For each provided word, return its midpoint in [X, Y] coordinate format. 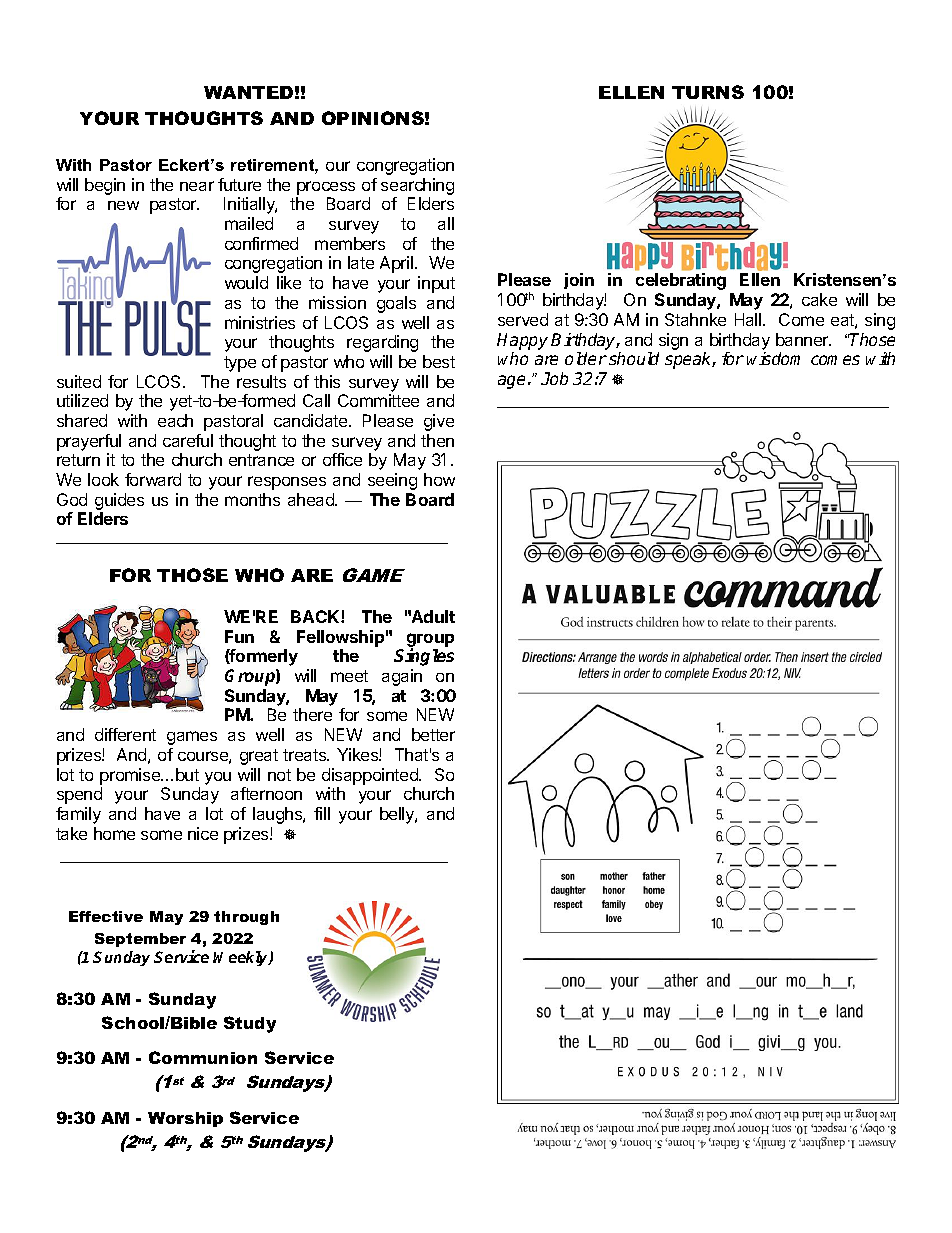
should [634, 358]
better [433, 734]
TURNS [708, 92]
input [436, 284]
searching [417, 186]
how [439, 479]
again [402, 677]
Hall [749, 319]
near [197, 186]
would [246, 282]
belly [398, 815]
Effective [106, 916]
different [125, 734]
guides [119, 501]
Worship [185, 1119]
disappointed [371, 776]
